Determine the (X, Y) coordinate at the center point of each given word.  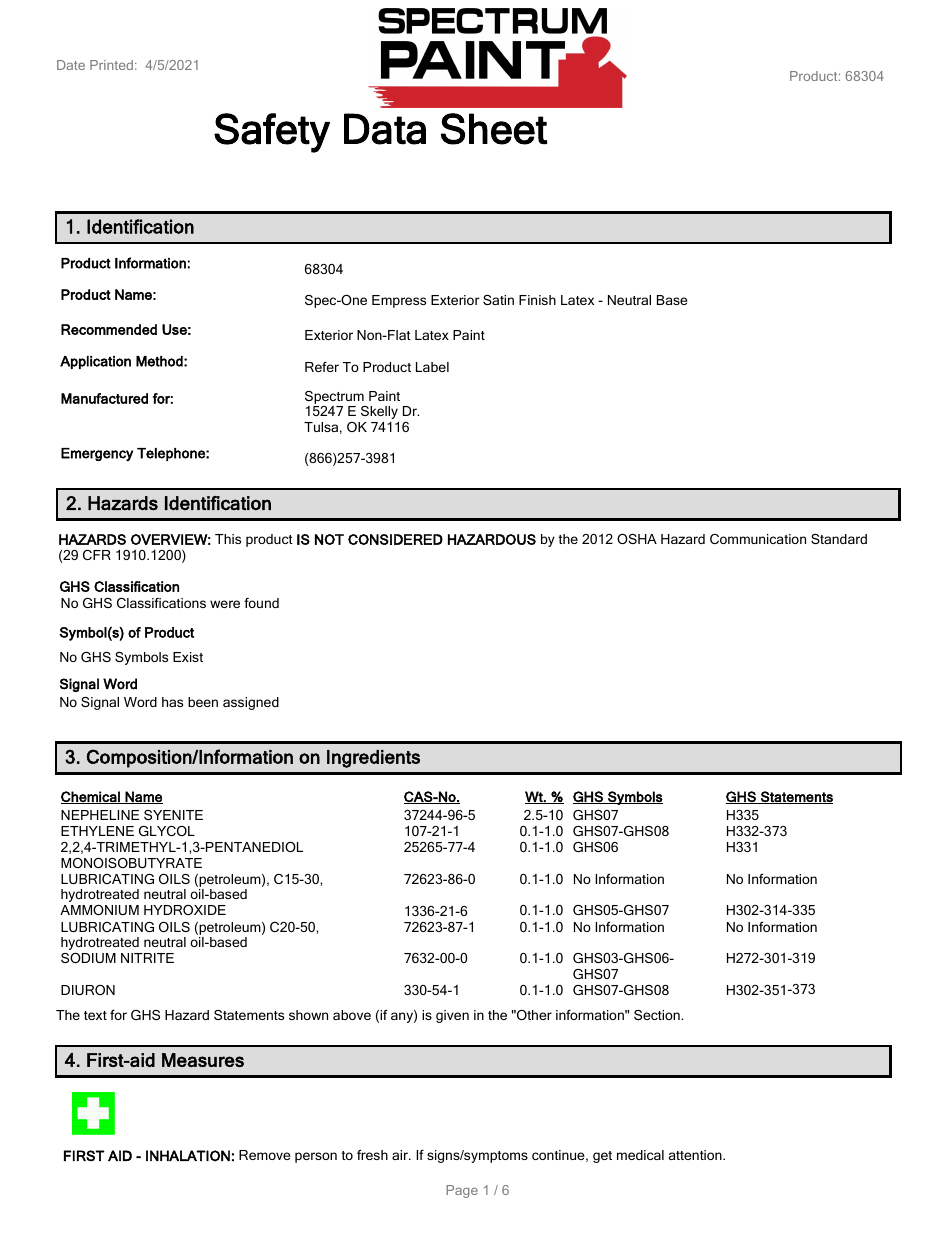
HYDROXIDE (185, 910)
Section (658, 1015)
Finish (537, 300)
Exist (188, 657)
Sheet (494, 129)
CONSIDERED (395, 539)
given (452, 1016)
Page (462, 1191)
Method (160, 361)
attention (696, 1155)
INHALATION (188, 1156)
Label (432, 367)
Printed (111, 65)
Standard (839, 539)
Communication (758, 539)
